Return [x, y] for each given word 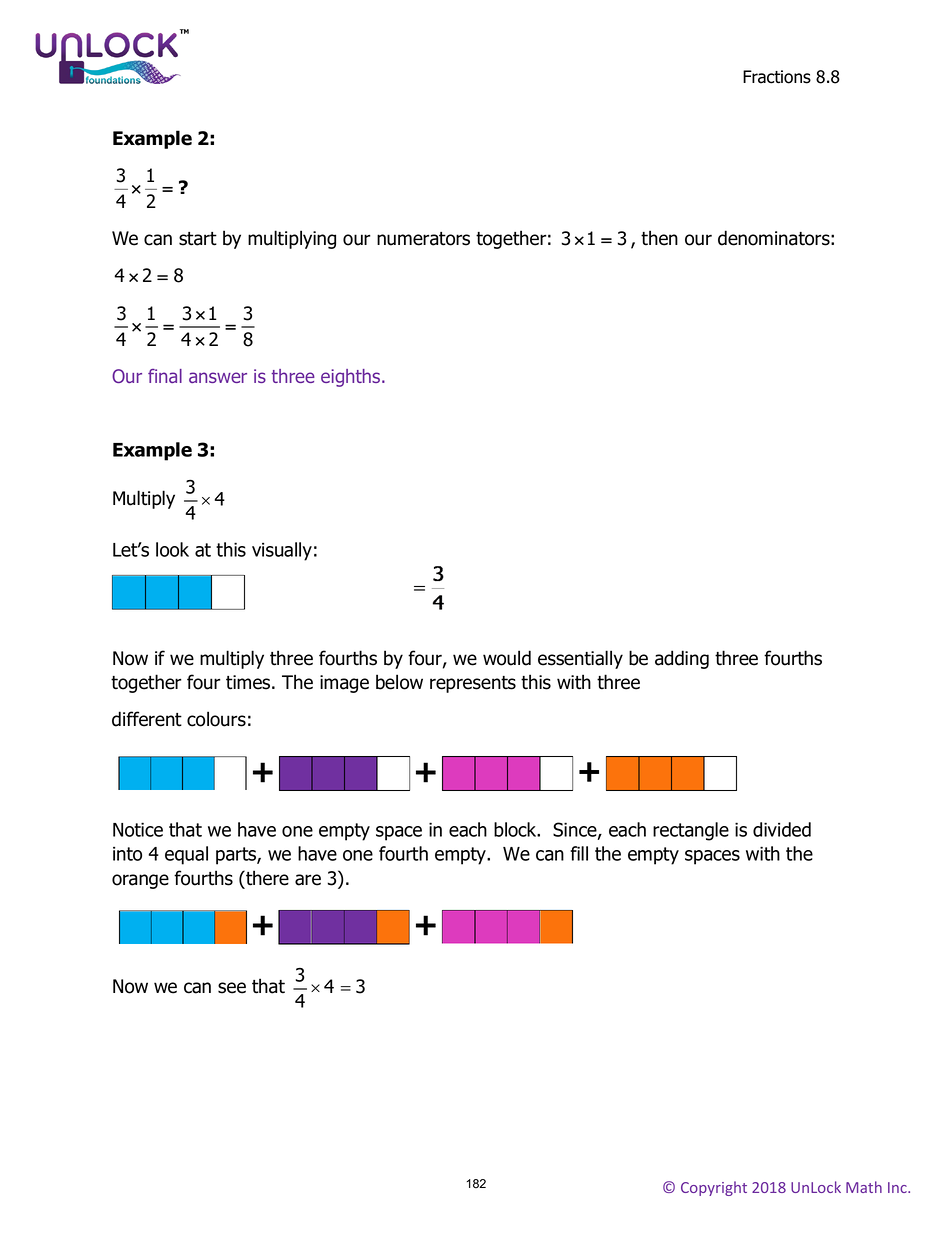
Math [864, 1187]
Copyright [714, 1188]
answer [218, 377]
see [232, 988]
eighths [352, 378]
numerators [423, 239]
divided [782, 829]
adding [682, 659]
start [198, 239]
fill [579, 853]
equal [186, 855]
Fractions [777, 77]
